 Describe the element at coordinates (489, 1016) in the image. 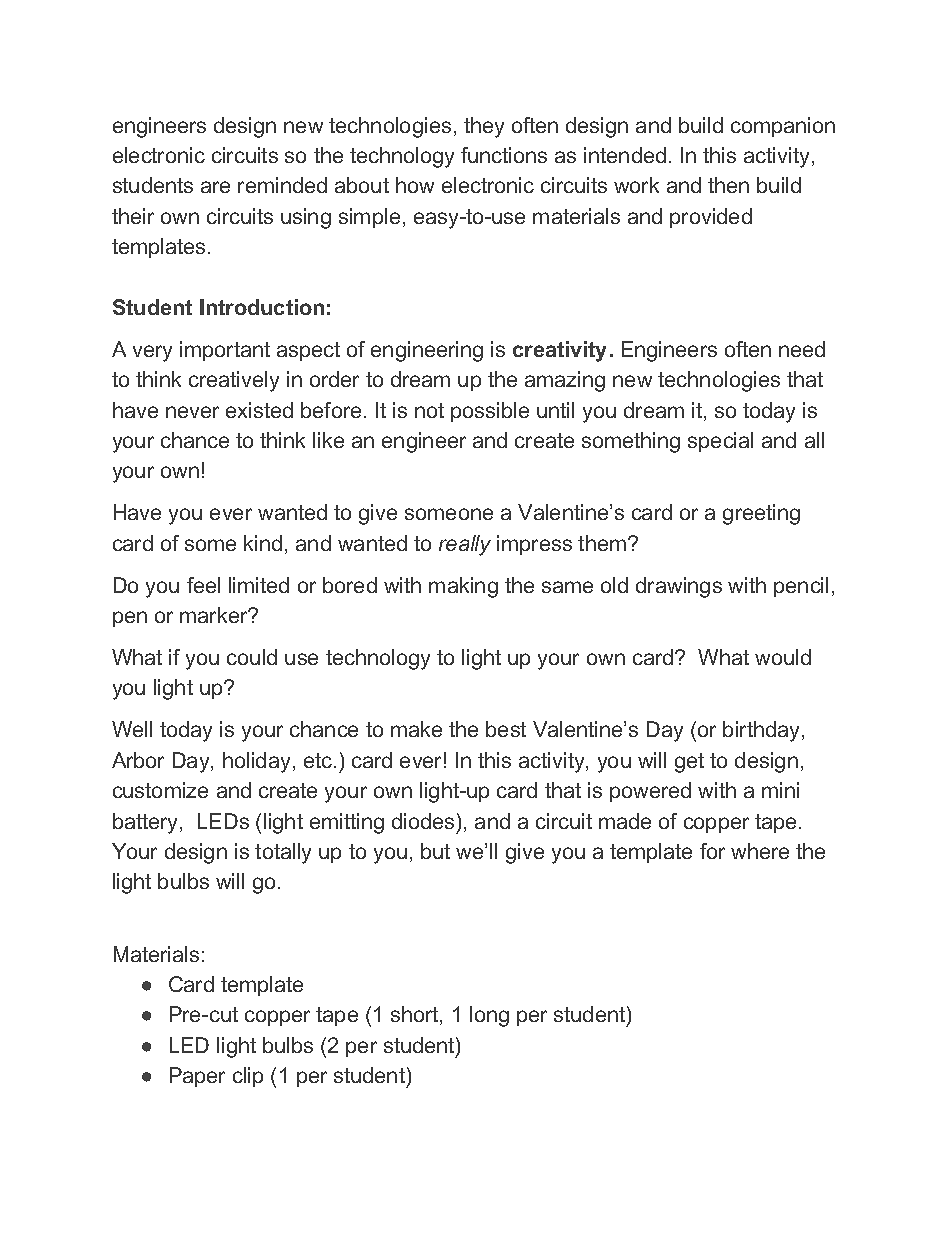

I see `long` at that location.
